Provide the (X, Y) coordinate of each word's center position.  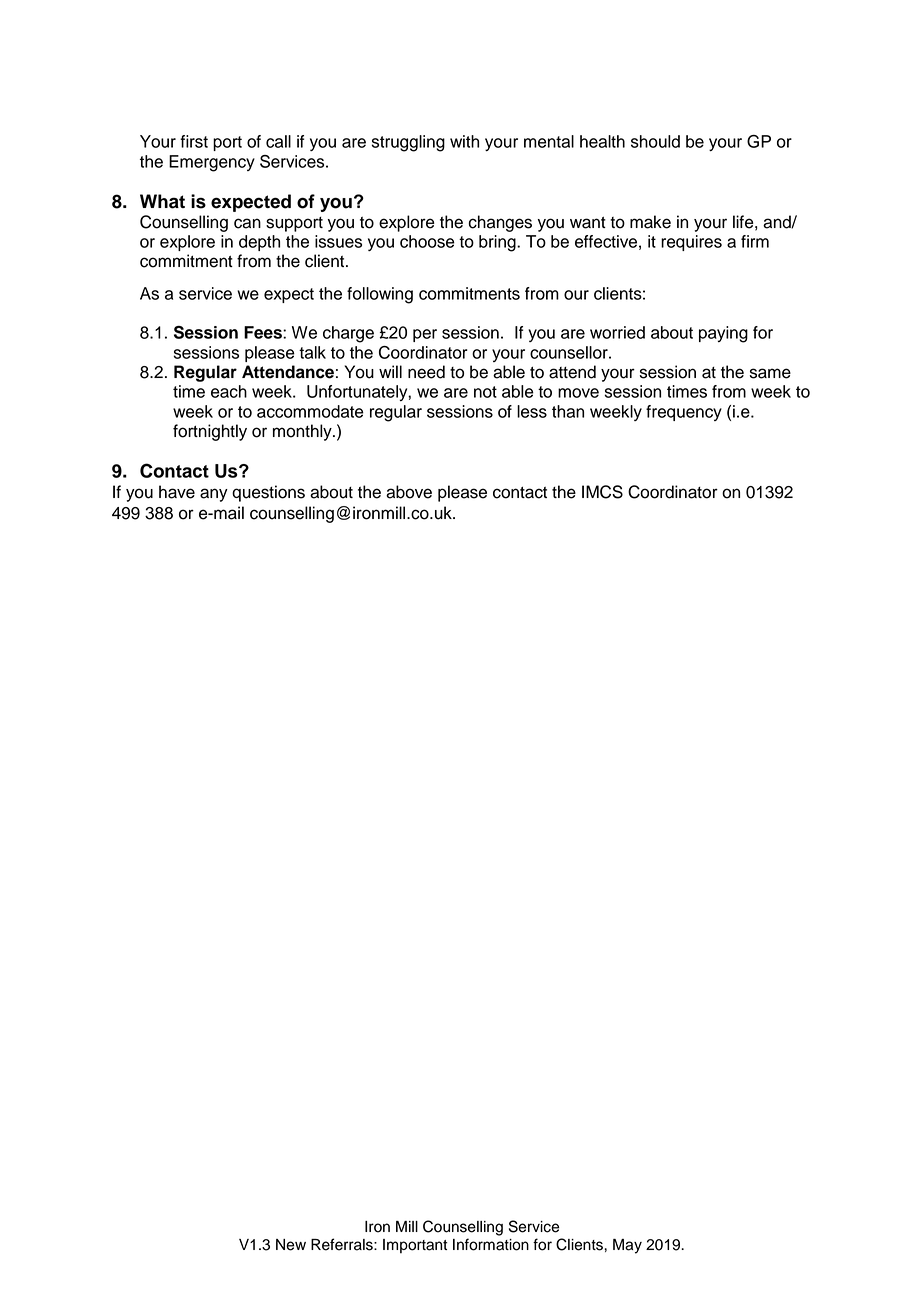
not (485, 392)
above (409, 492)
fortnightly (210, 432)
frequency (684, 413)
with (464, 141)
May (627, 1246)
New (291, 1245)
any (214, 495)
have (177, 492)
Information (491, 1244)
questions (268, 493)
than (568, 411)
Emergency (212, 163)
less (532, 411)
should (655, 141)
